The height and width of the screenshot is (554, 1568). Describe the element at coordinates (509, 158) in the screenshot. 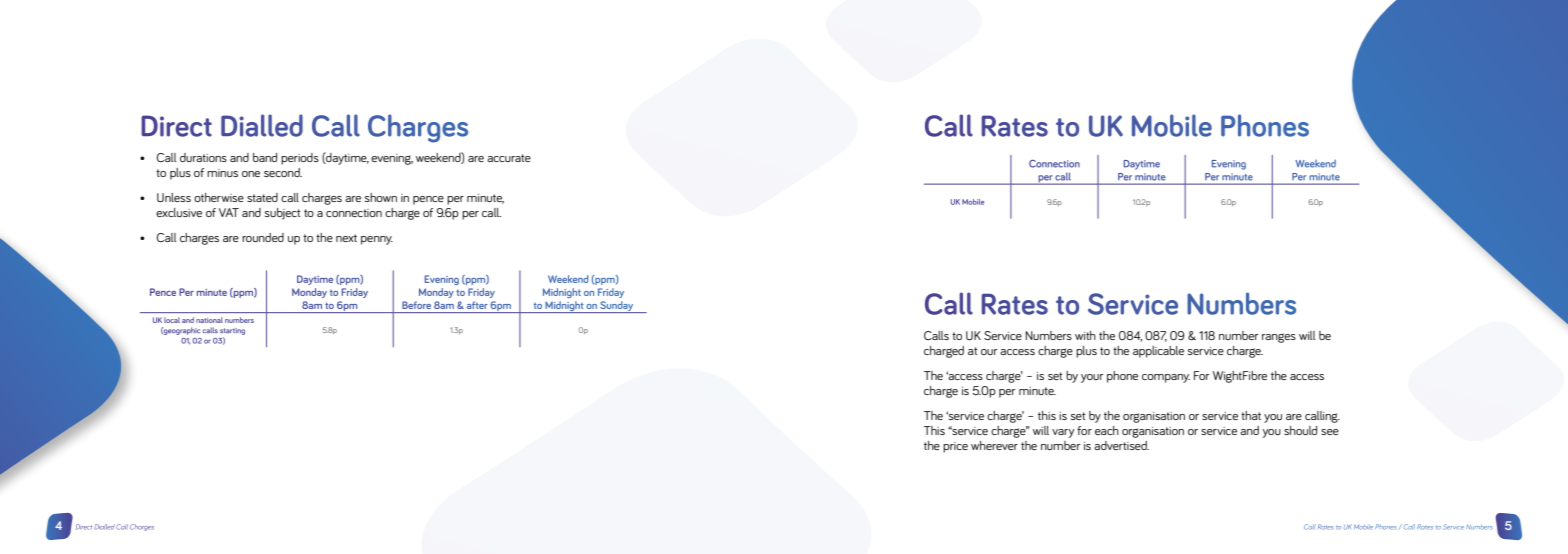

I see `accurate` at that location.
